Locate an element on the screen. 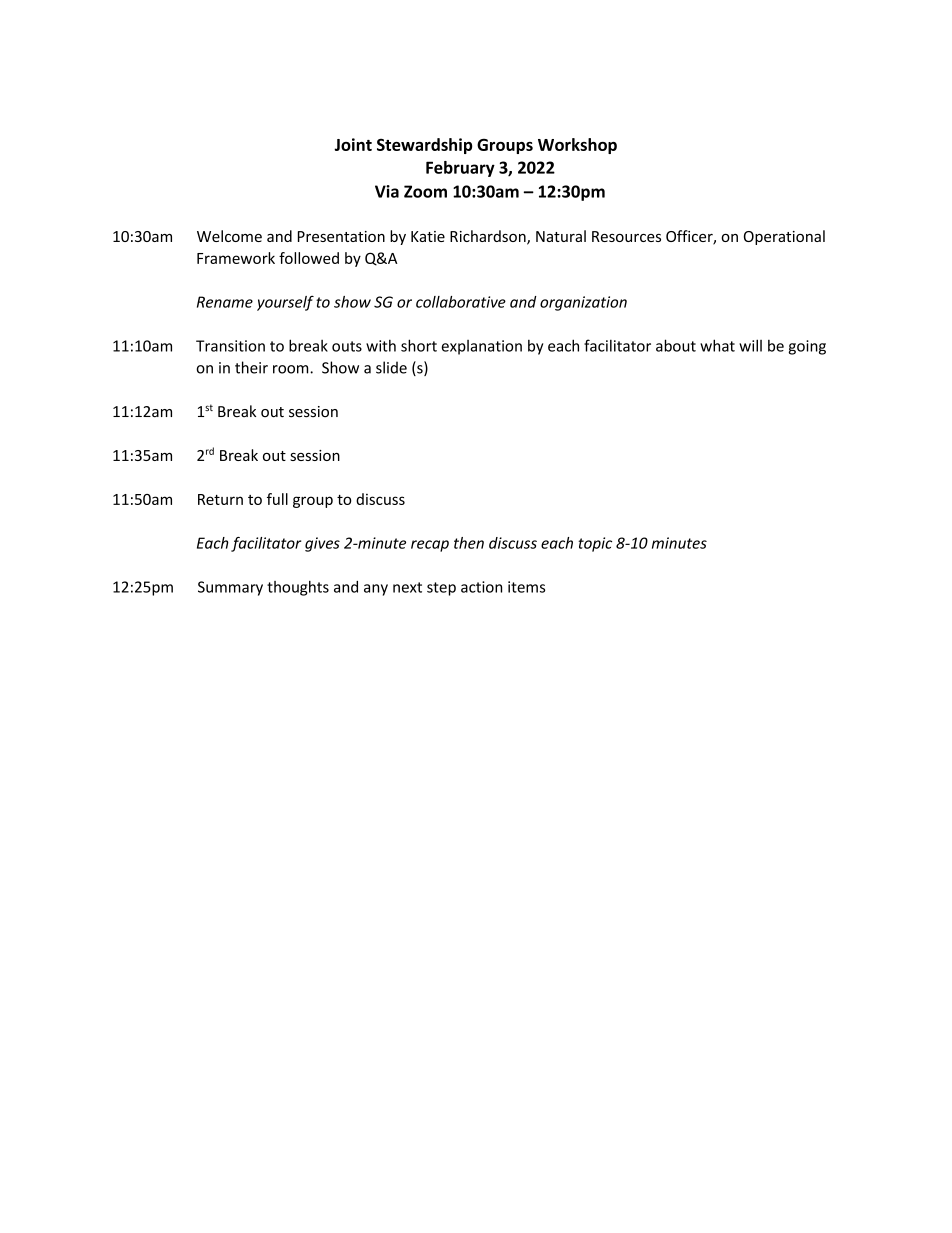 Image resolution: width=952 pixels, height=1233 pixels. what is located at coordinates (717, 345).
